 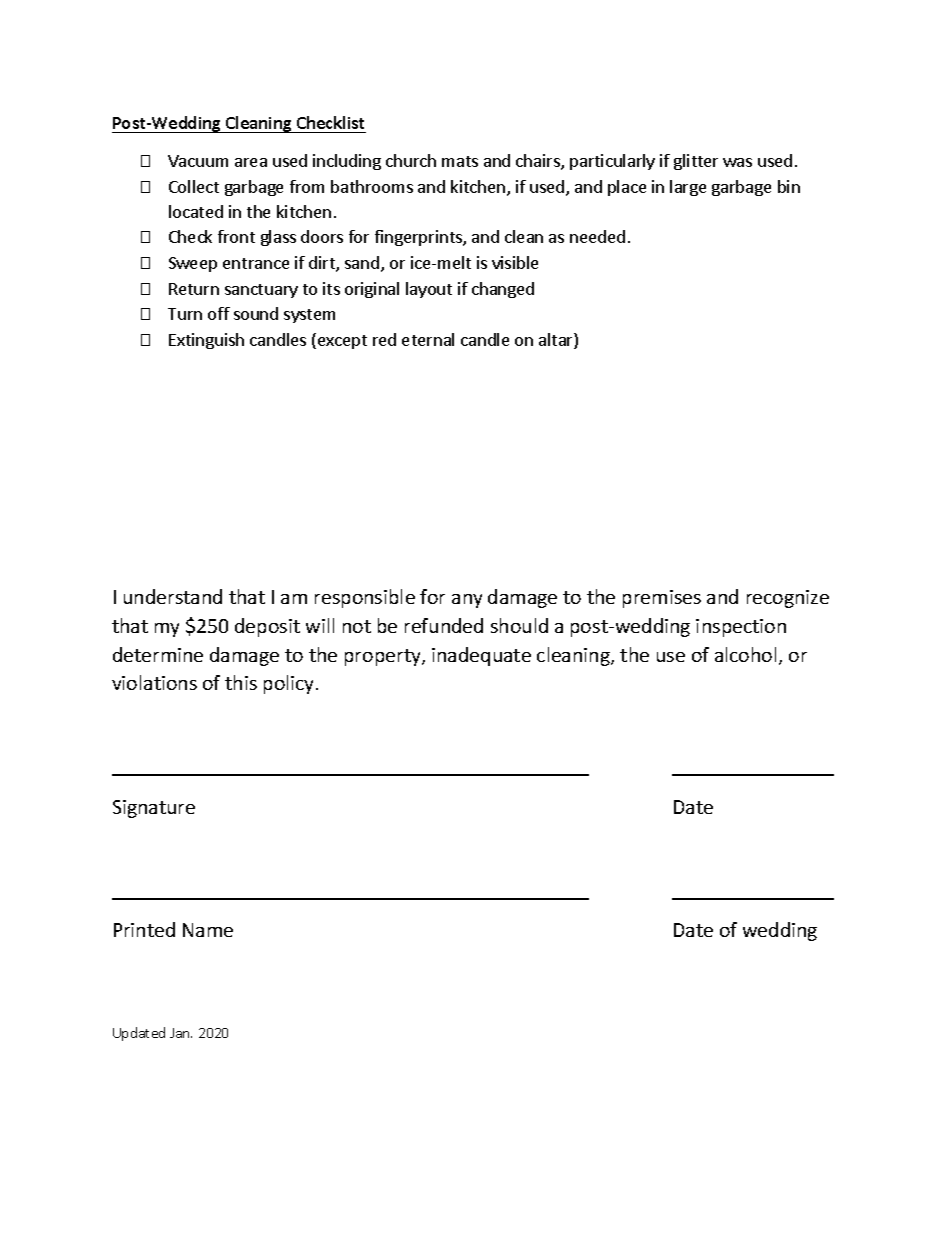 What do you see at coordinates (241, 682) in the screenshot?
I see `this` at bounding box center [241, 682].
